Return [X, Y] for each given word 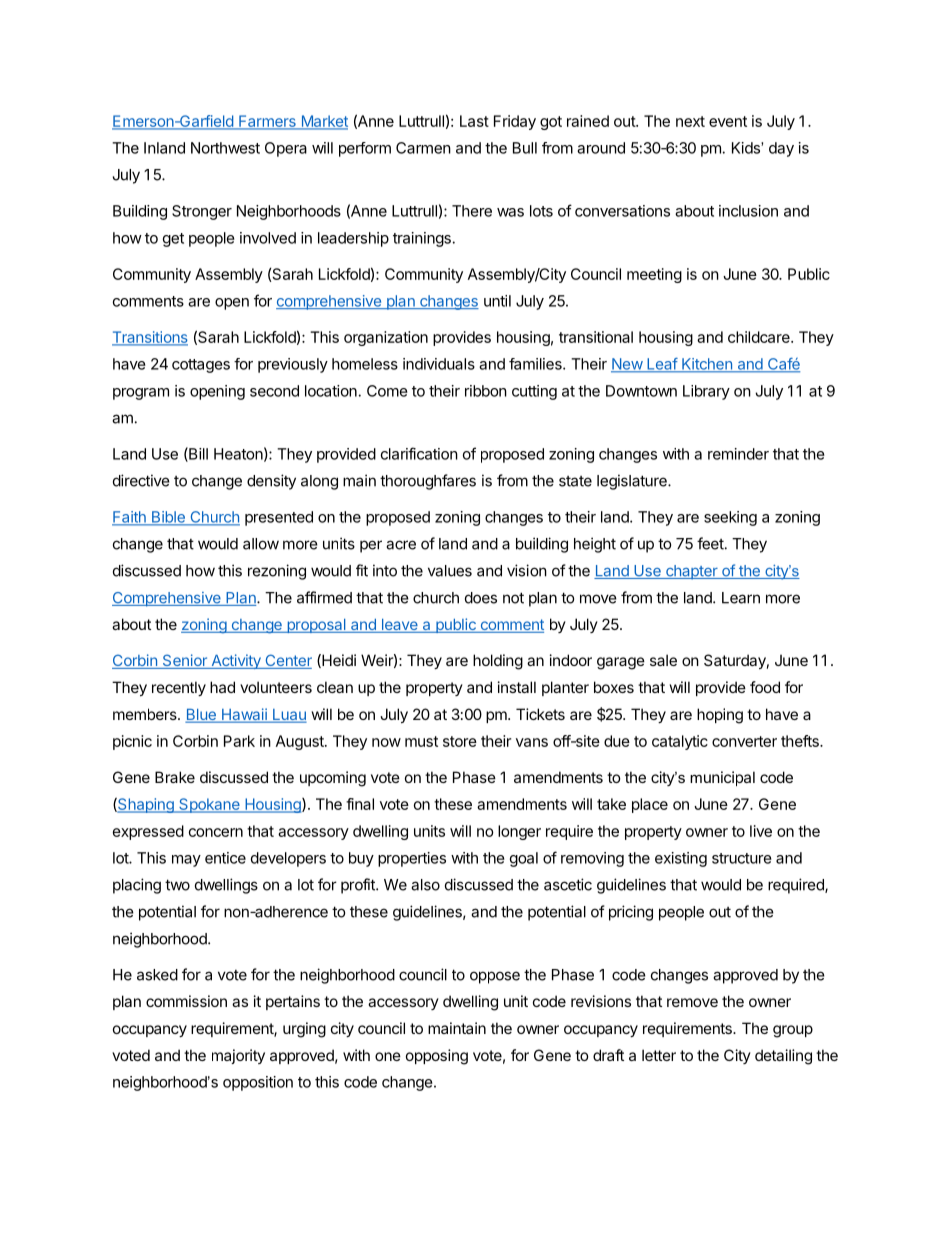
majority [238, 1056]
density [271, 482]
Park [239, 741]
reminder [738, 454]
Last [474, 121]
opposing [437, 1057]
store [460, 741]
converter [744, 741]
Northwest [225, 148]
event [728, 121]
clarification [419, 453]
